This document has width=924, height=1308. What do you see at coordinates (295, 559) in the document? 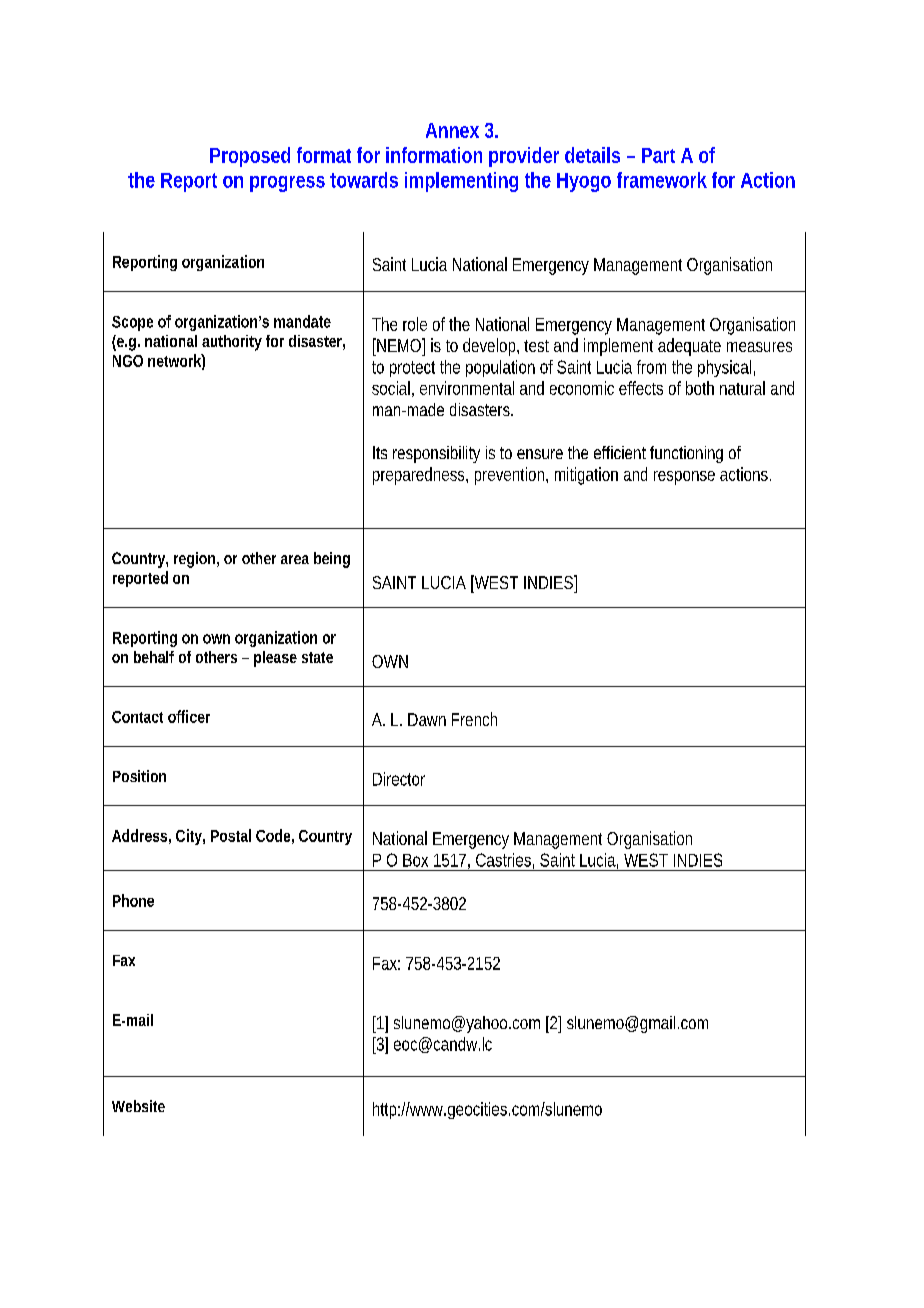
I see `area` at bounding box center [295, 559].
